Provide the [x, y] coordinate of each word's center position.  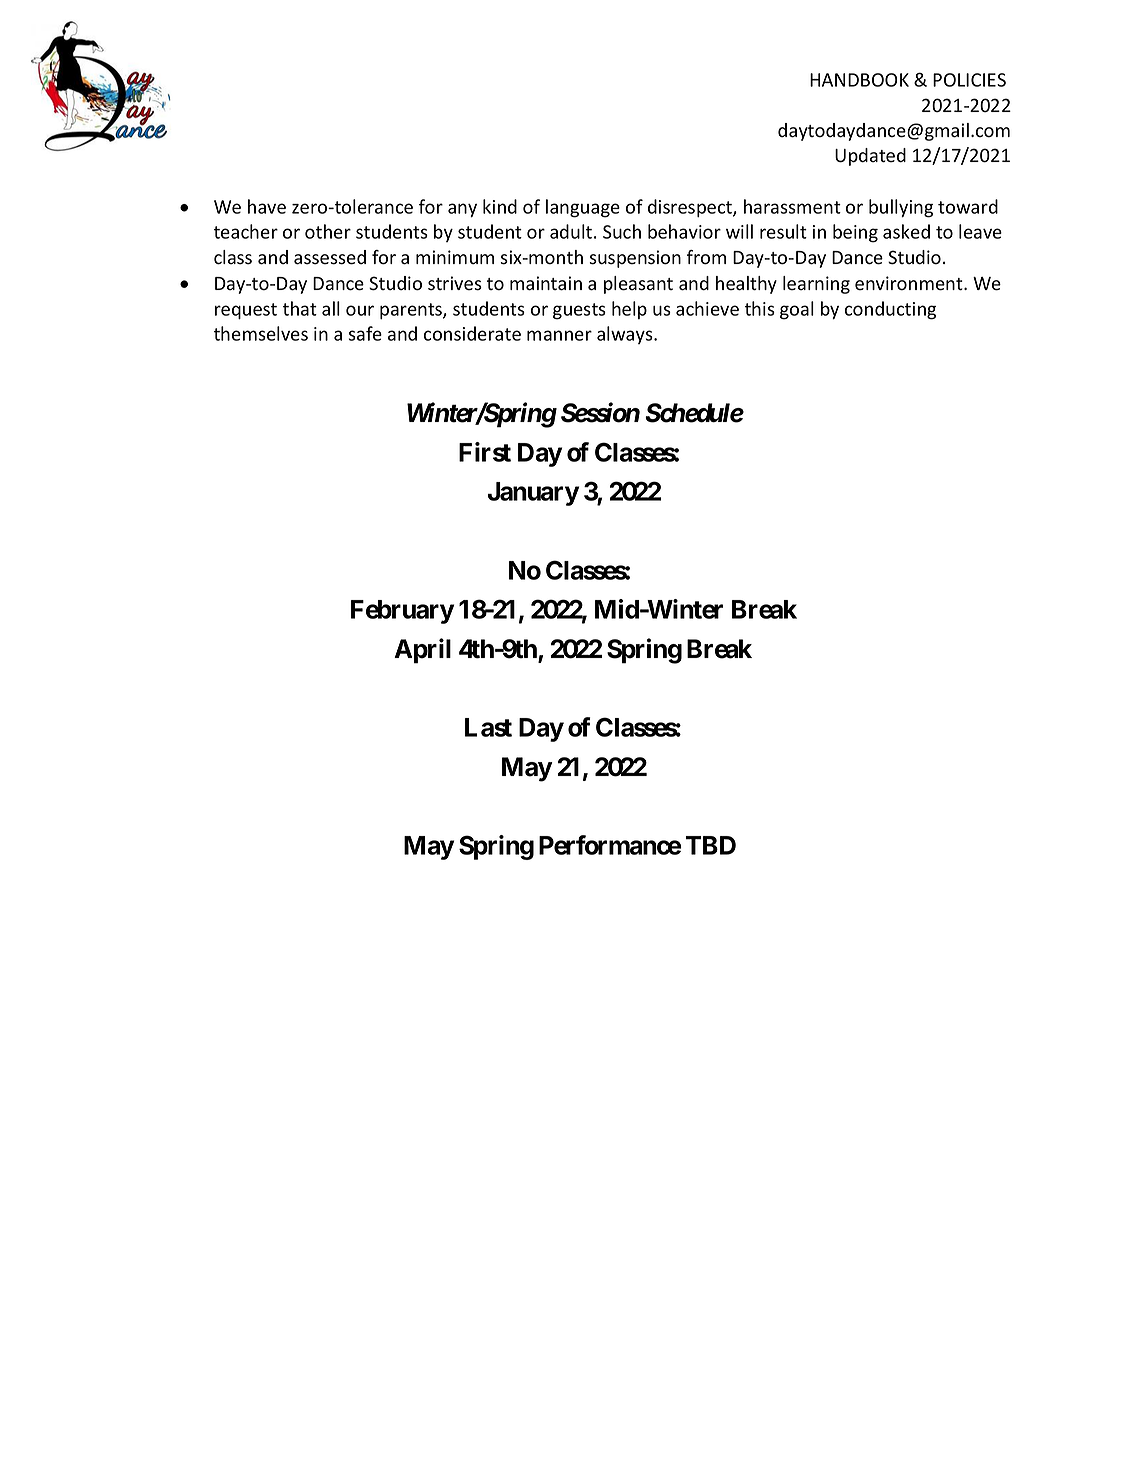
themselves [261, 333]
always [626, 335]
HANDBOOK [859, 80]
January [533, 494]
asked [906, 231]
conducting [890, 310]
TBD [711, 845]
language [583, 208]
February [402, 612]
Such [622, 231]
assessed [330, 257]
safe [365, 333]
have [267, 206]
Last [488, 727]
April [422, 651]
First [485, 452]
